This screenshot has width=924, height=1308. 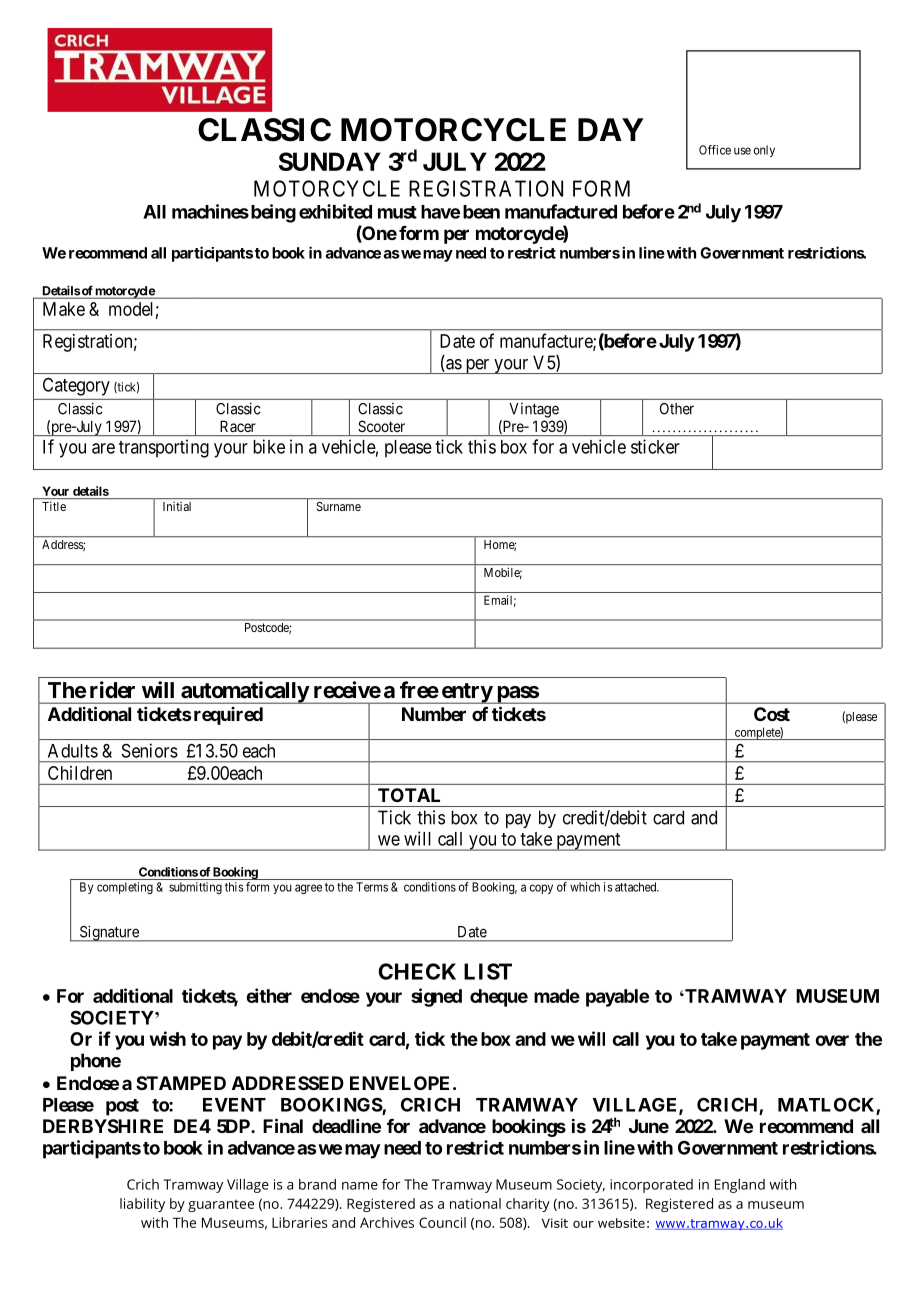 I want to click on liability, so click(x=142, y=1205).
